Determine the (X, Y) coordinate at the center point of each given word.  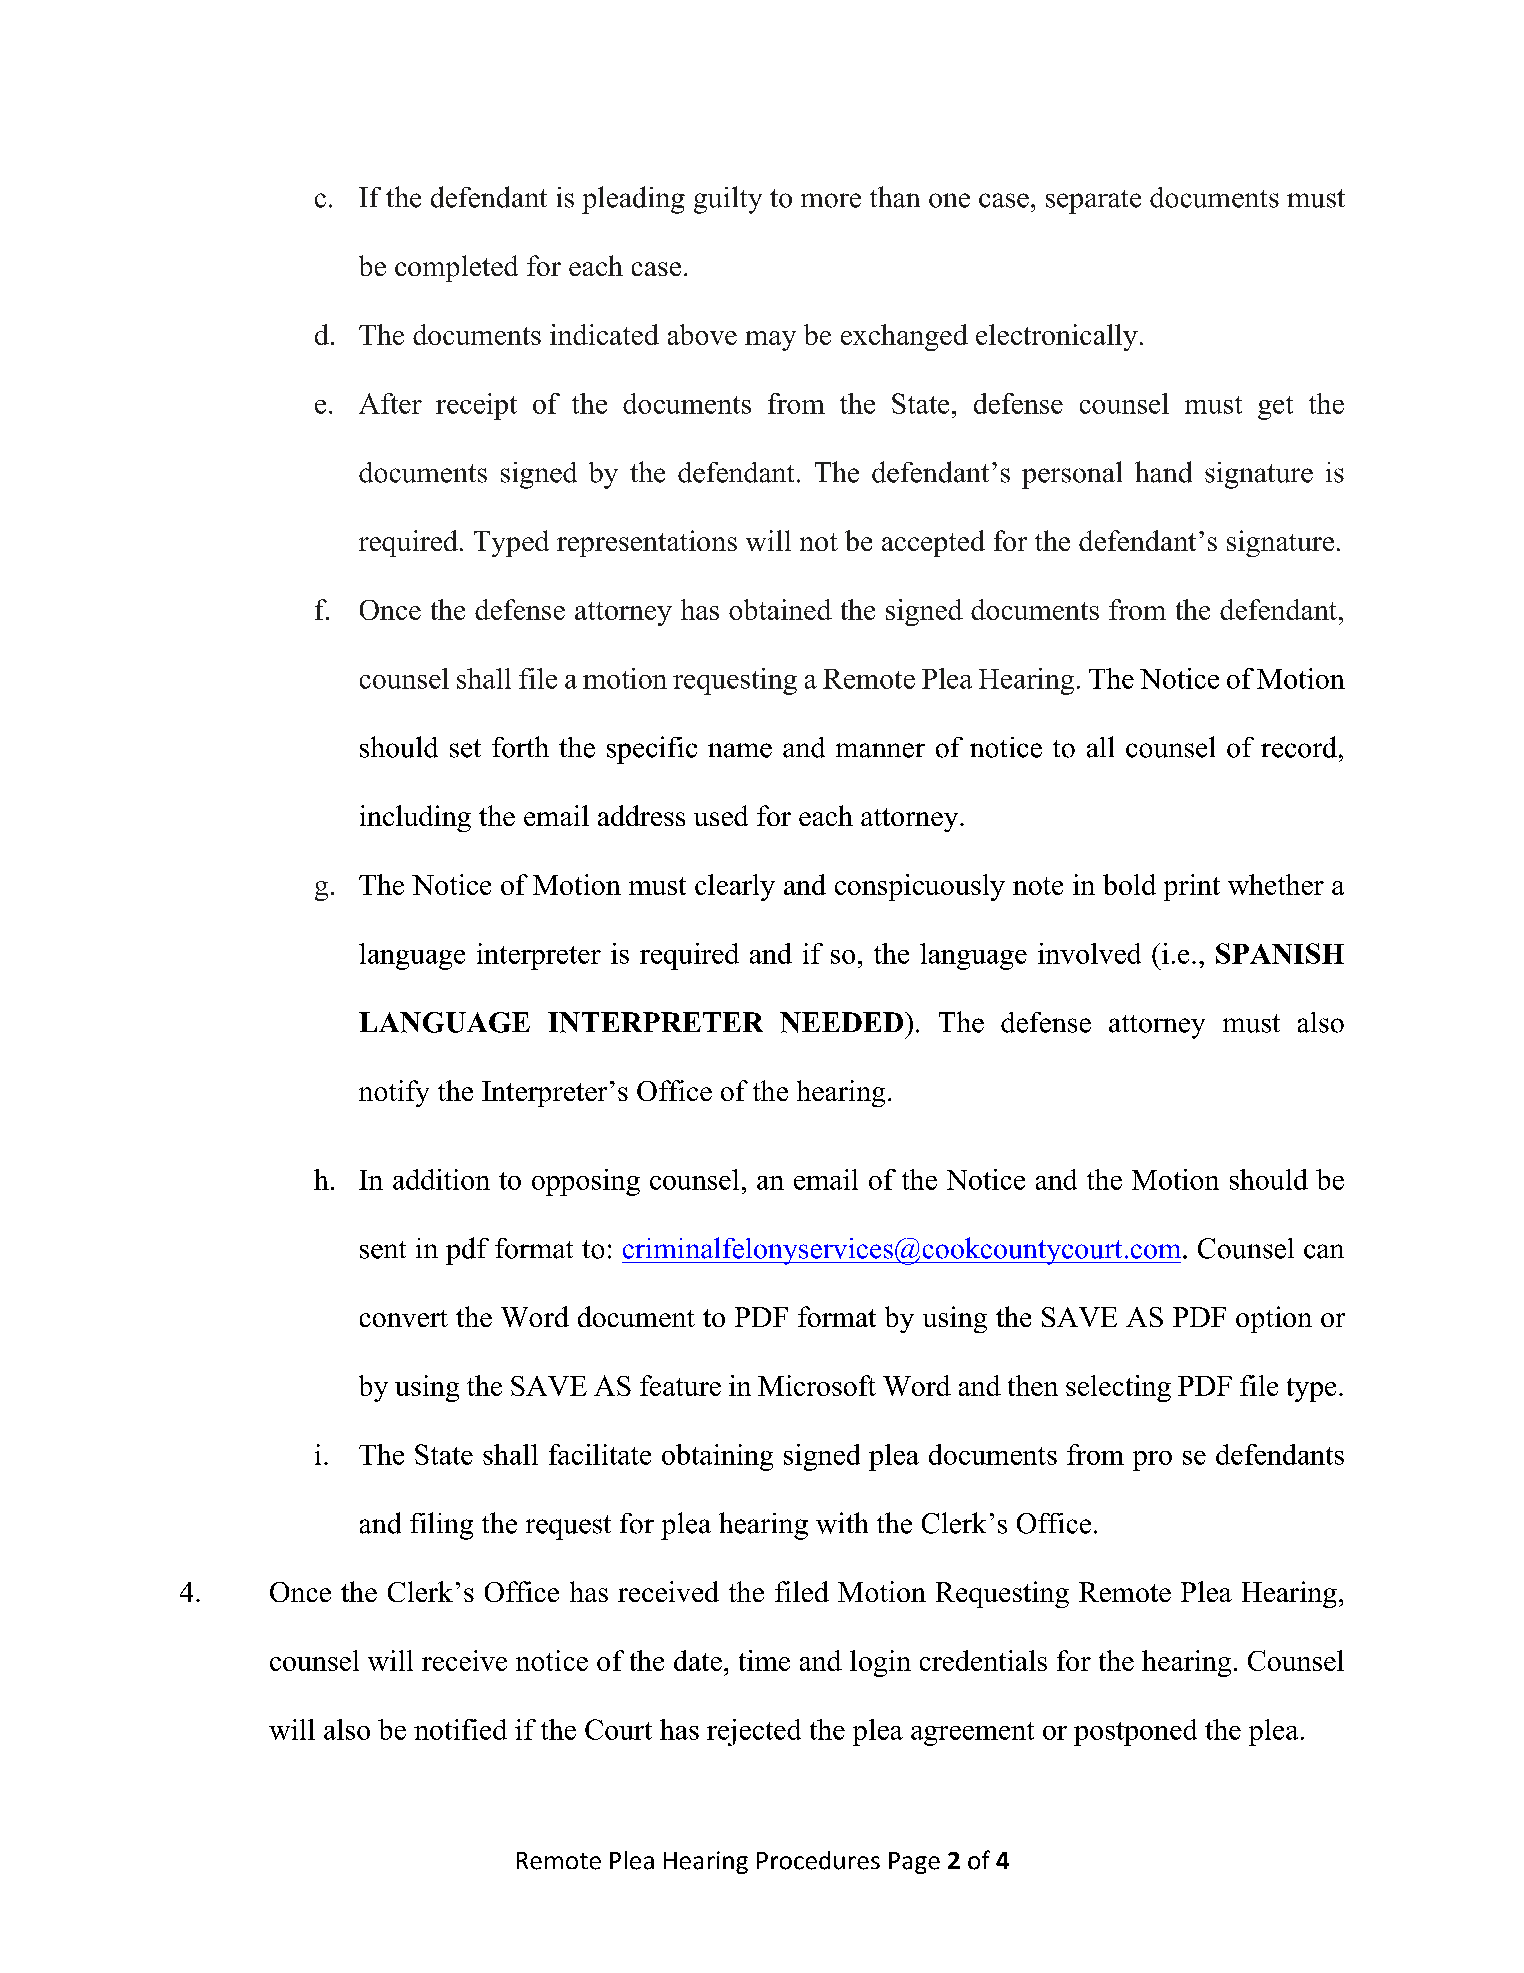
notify (394, 1093)
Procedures (818, 1860)
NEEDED (843, 1022)
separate (1093, 202)
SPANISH (1280, 953)
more (831, 200)
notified (460, 1729)
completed (456, 268)
